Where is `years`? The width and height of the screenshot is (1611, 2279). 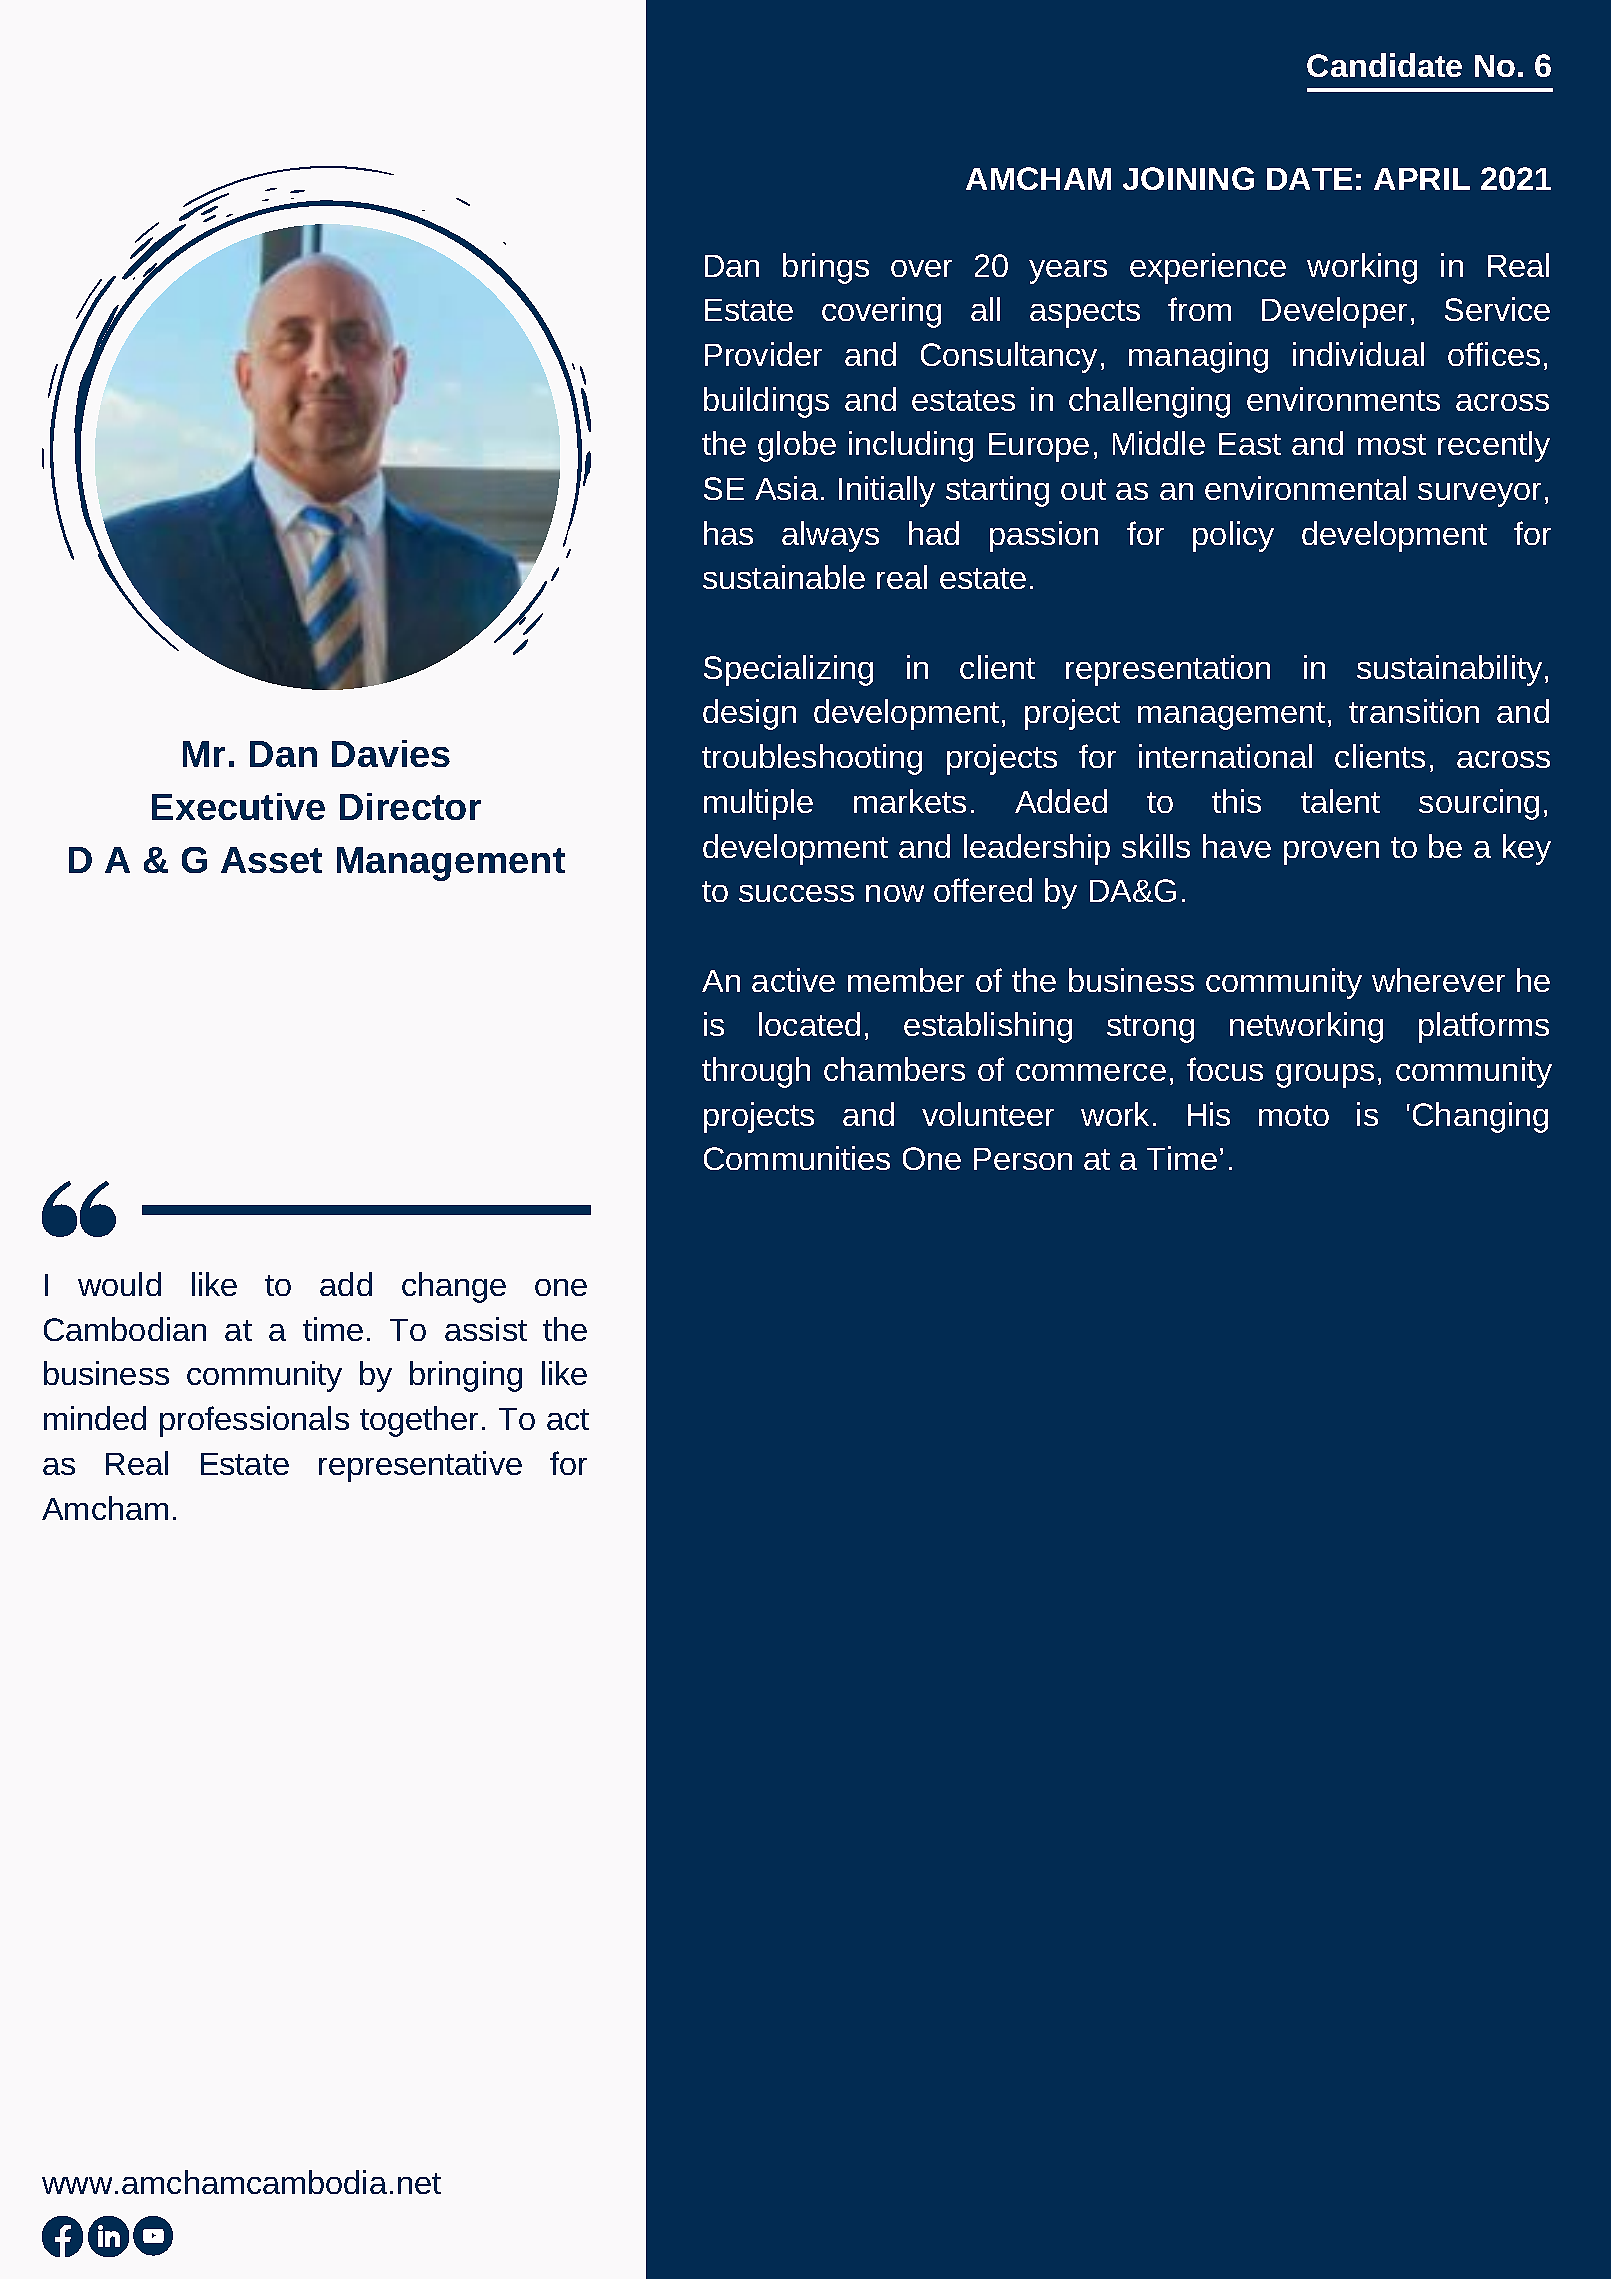
years is located at coordinates (1068, 272).
